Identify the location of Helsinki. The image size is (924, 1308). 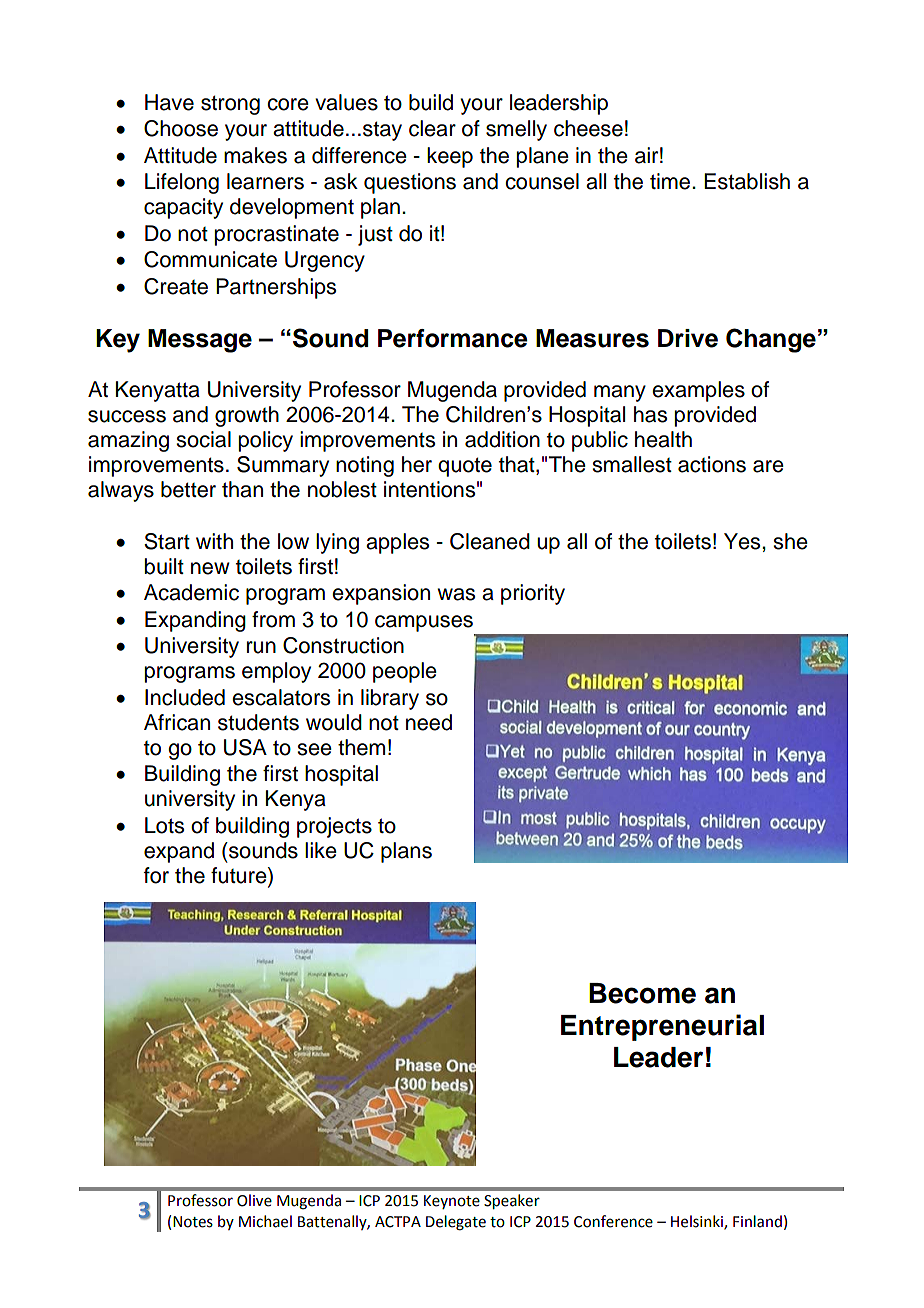
(698, 1222).
